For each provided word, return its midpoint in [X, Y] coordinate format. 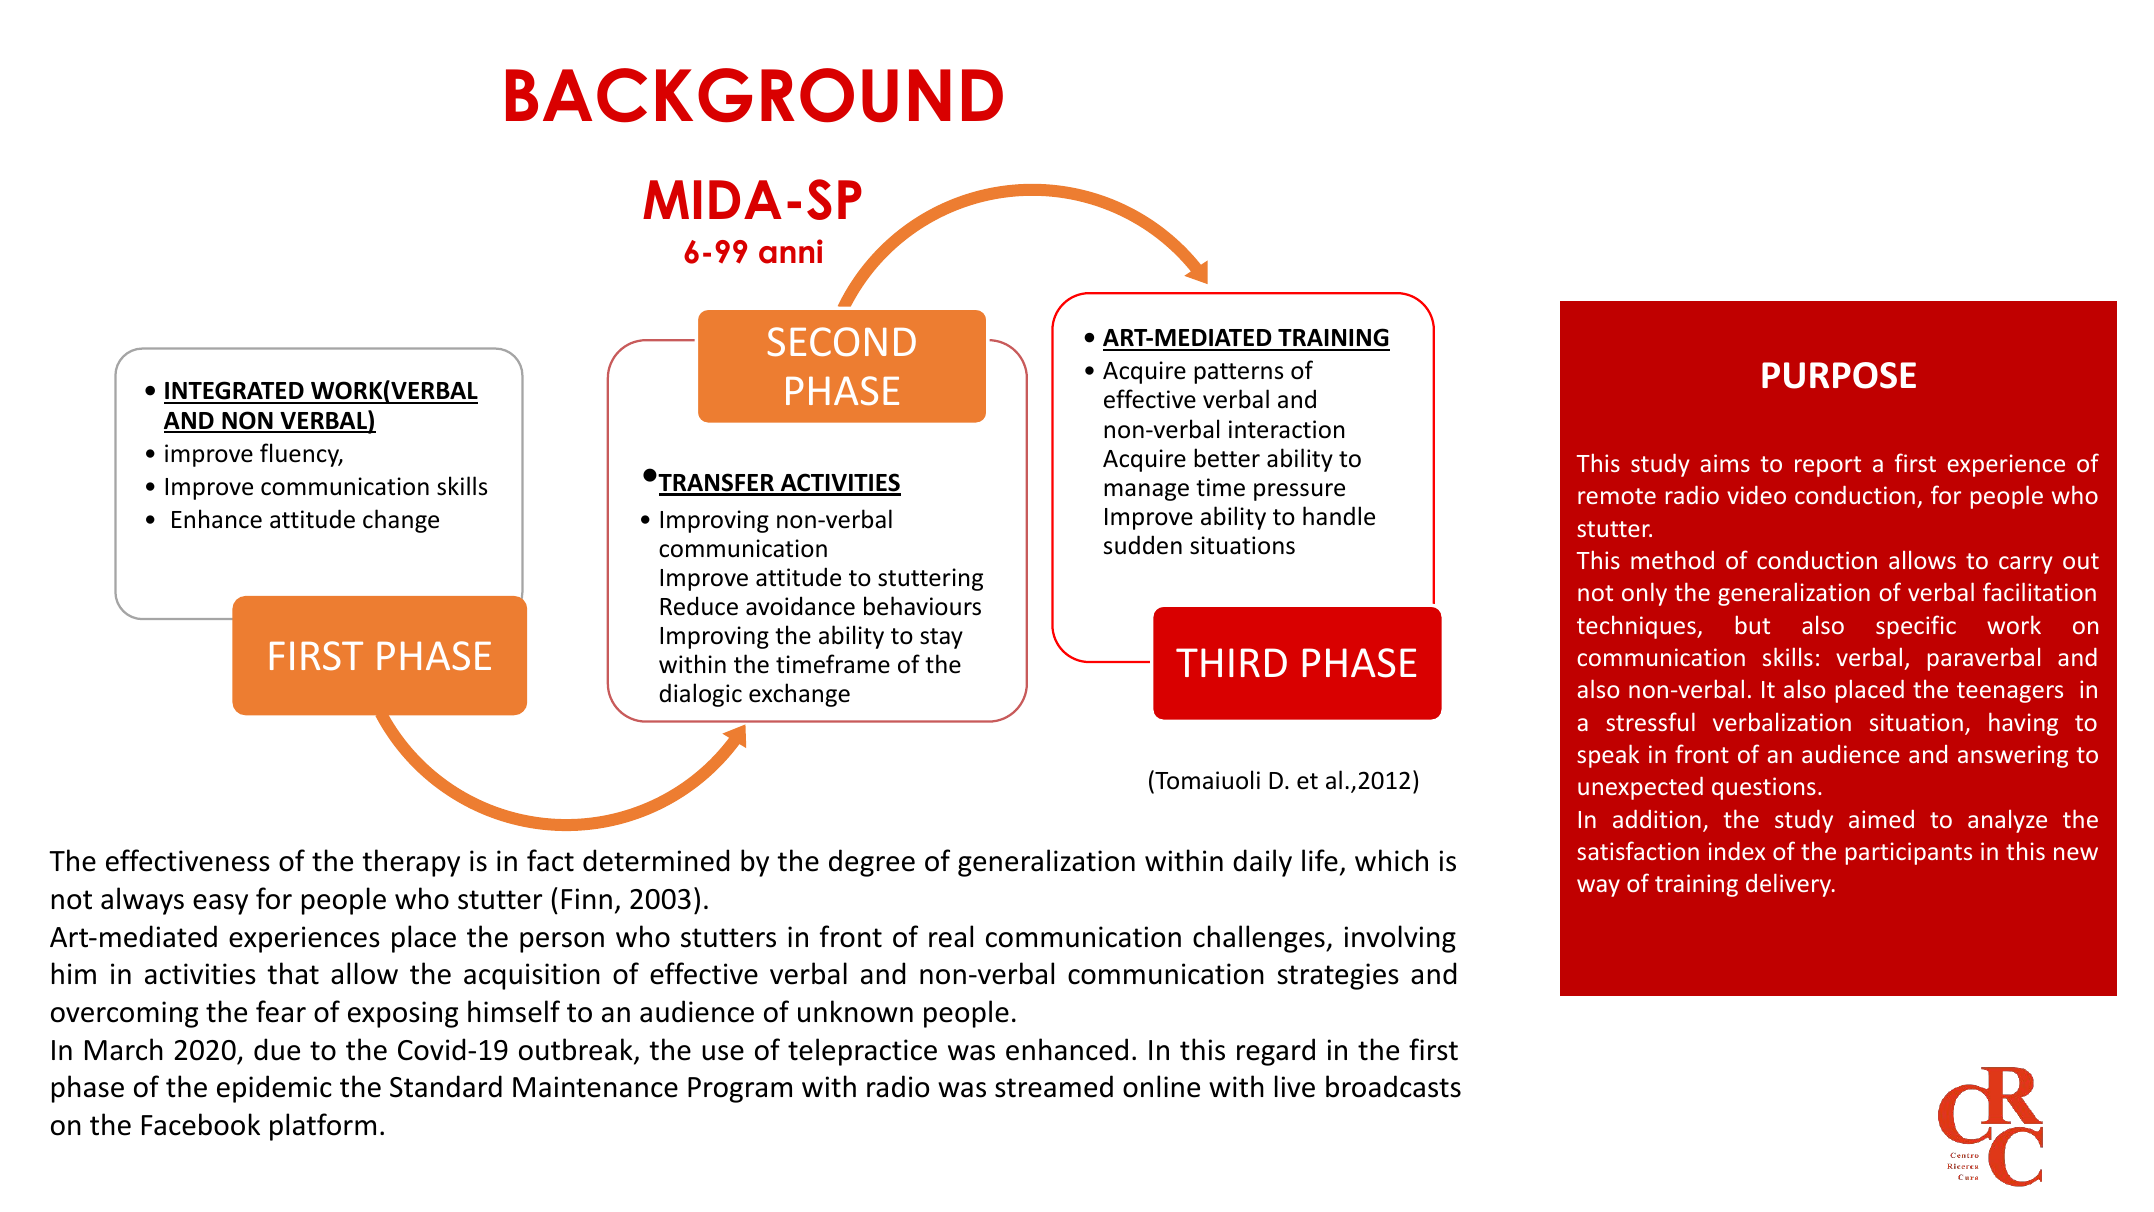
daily [1262, 863]
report [1828, 466]
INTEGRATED [235, 392]
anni [791, 251]
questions [1764, 788]
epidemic [274, 1089]
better [1227, 458]
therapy [411, 863]
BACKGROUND [754, 95]
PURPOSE [1839, 375]
